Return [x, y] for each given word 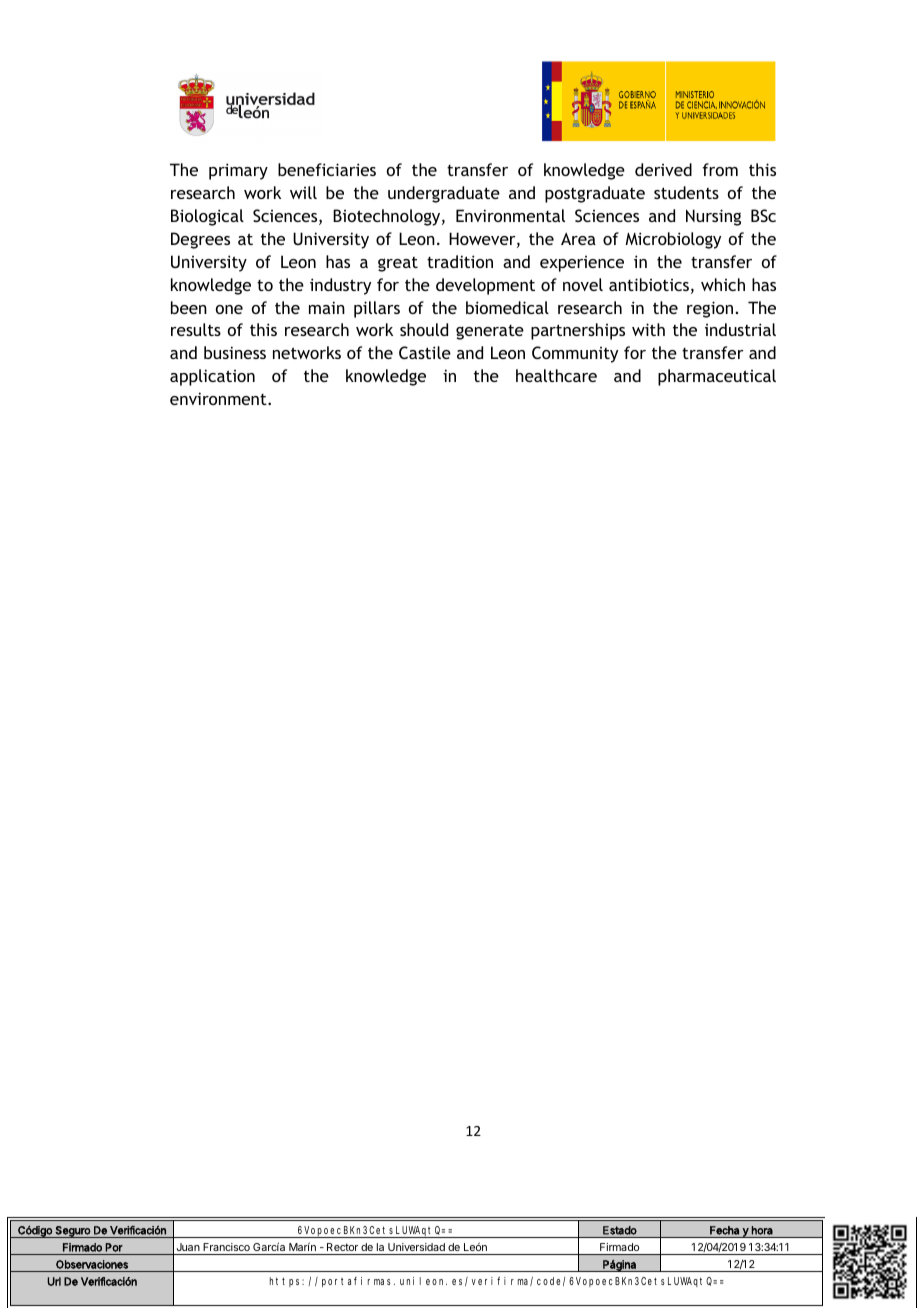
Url [54, 1281]
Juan [188, 1247]
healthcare [556, 375]
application [212, 377]
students [686, 192]
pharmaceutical [717, 377]
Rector [342, 1247]
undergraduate [444, 194]
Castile [425, 352]
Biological [207, 217]
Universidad [416, 1247]
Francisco [226, 1247]
